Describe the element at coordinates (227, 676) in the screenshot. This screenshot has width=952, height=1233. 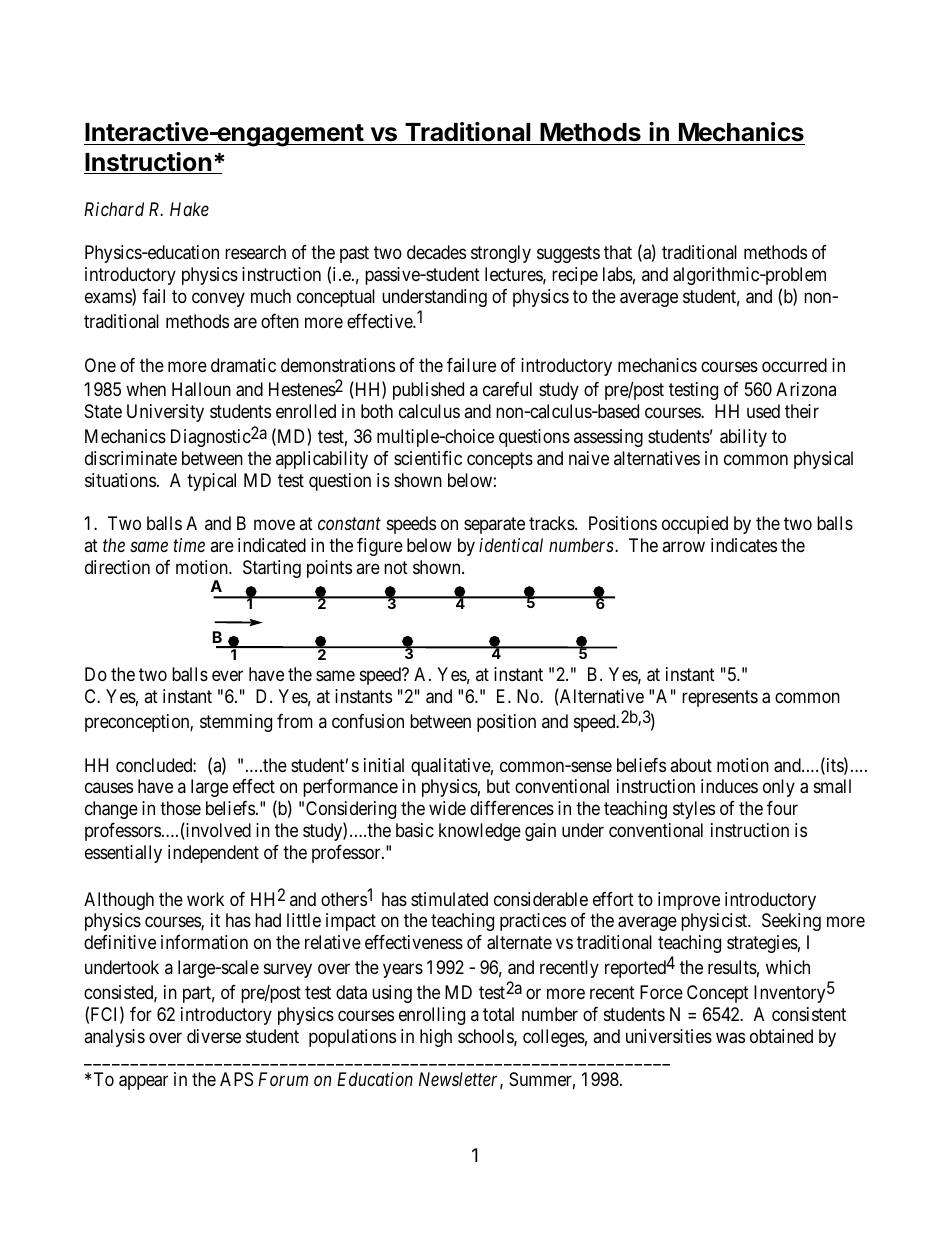
I see `ever` at that location.
